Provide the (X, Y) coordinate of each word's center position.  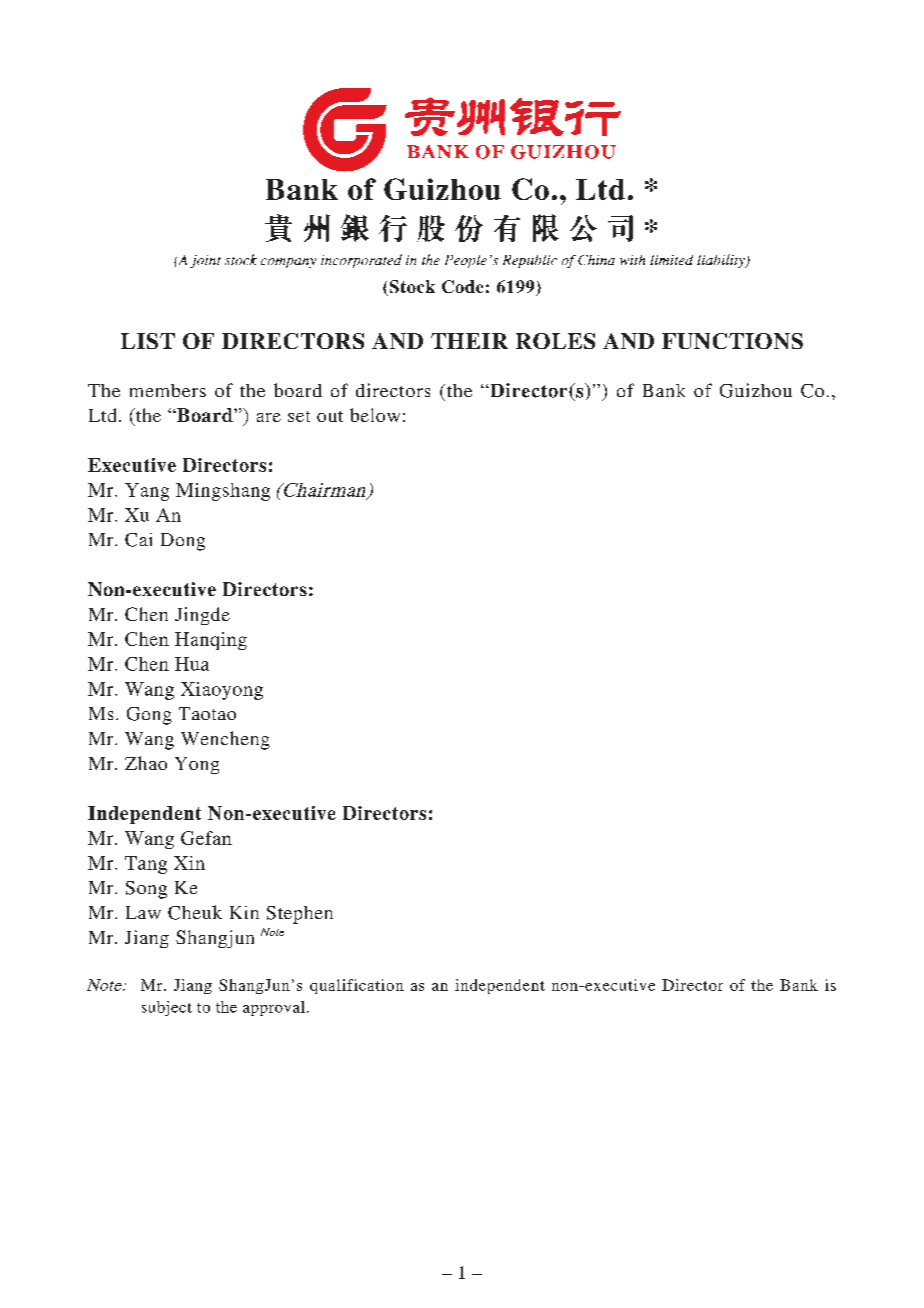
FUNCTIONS (732, 341)
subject (167, 1008)
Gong (149, 716)
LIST (148, 341)
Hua (192, 664)
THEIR (469, 341)
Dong (183, 542)
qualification (357, 986)
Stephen (300, 915)
